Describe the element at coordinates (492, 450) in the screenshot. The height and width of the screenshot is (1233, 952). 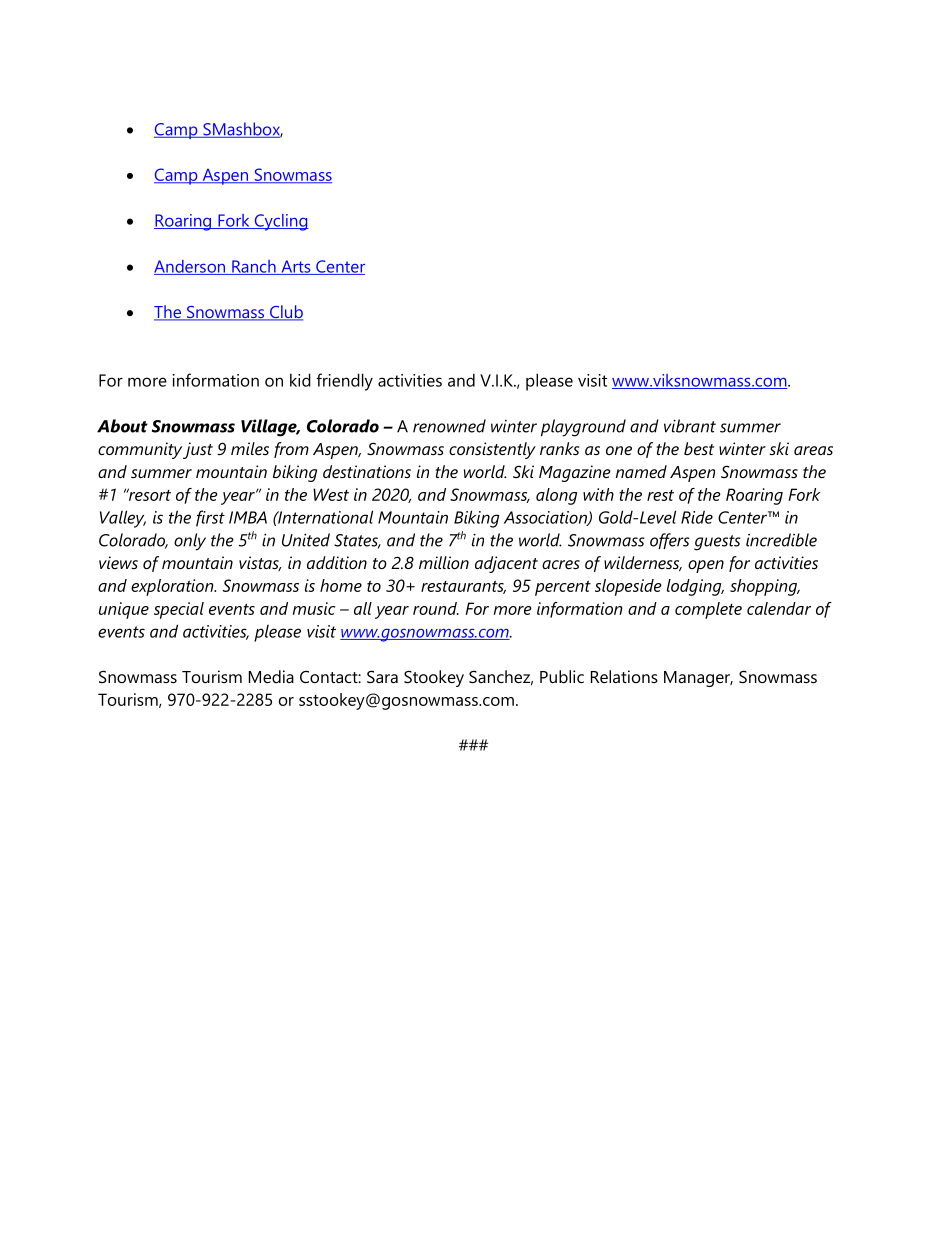
I see `consistently` at that location.
